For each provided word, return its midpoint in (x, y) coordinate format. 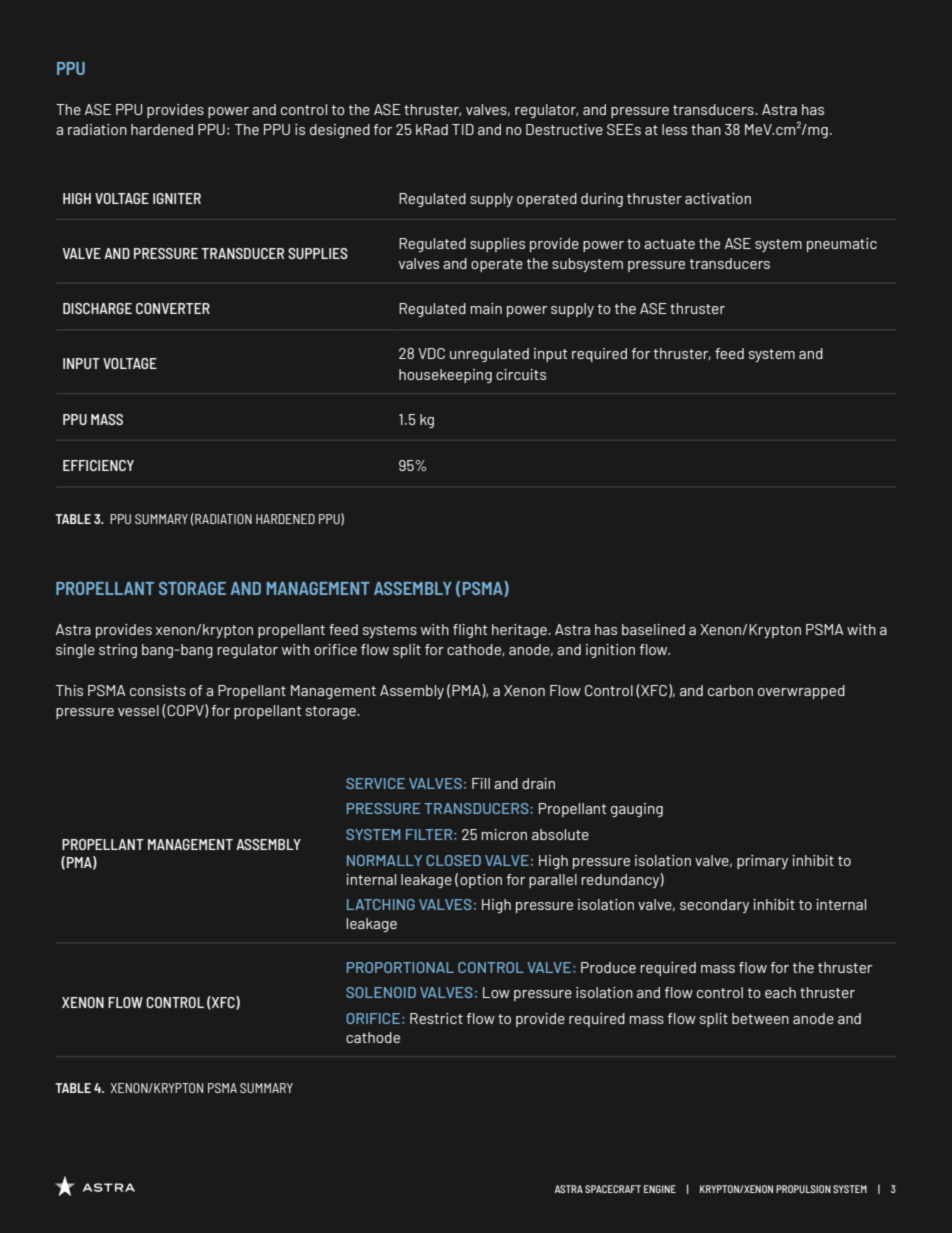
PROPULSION (803, 1189)
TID (463, 129)
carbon (730, 690)
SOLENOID (381, 992)
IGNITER (177, 198)
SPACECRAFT (613, 1189)
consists (158, 690)
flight (470, 631)
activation (718, 198)
